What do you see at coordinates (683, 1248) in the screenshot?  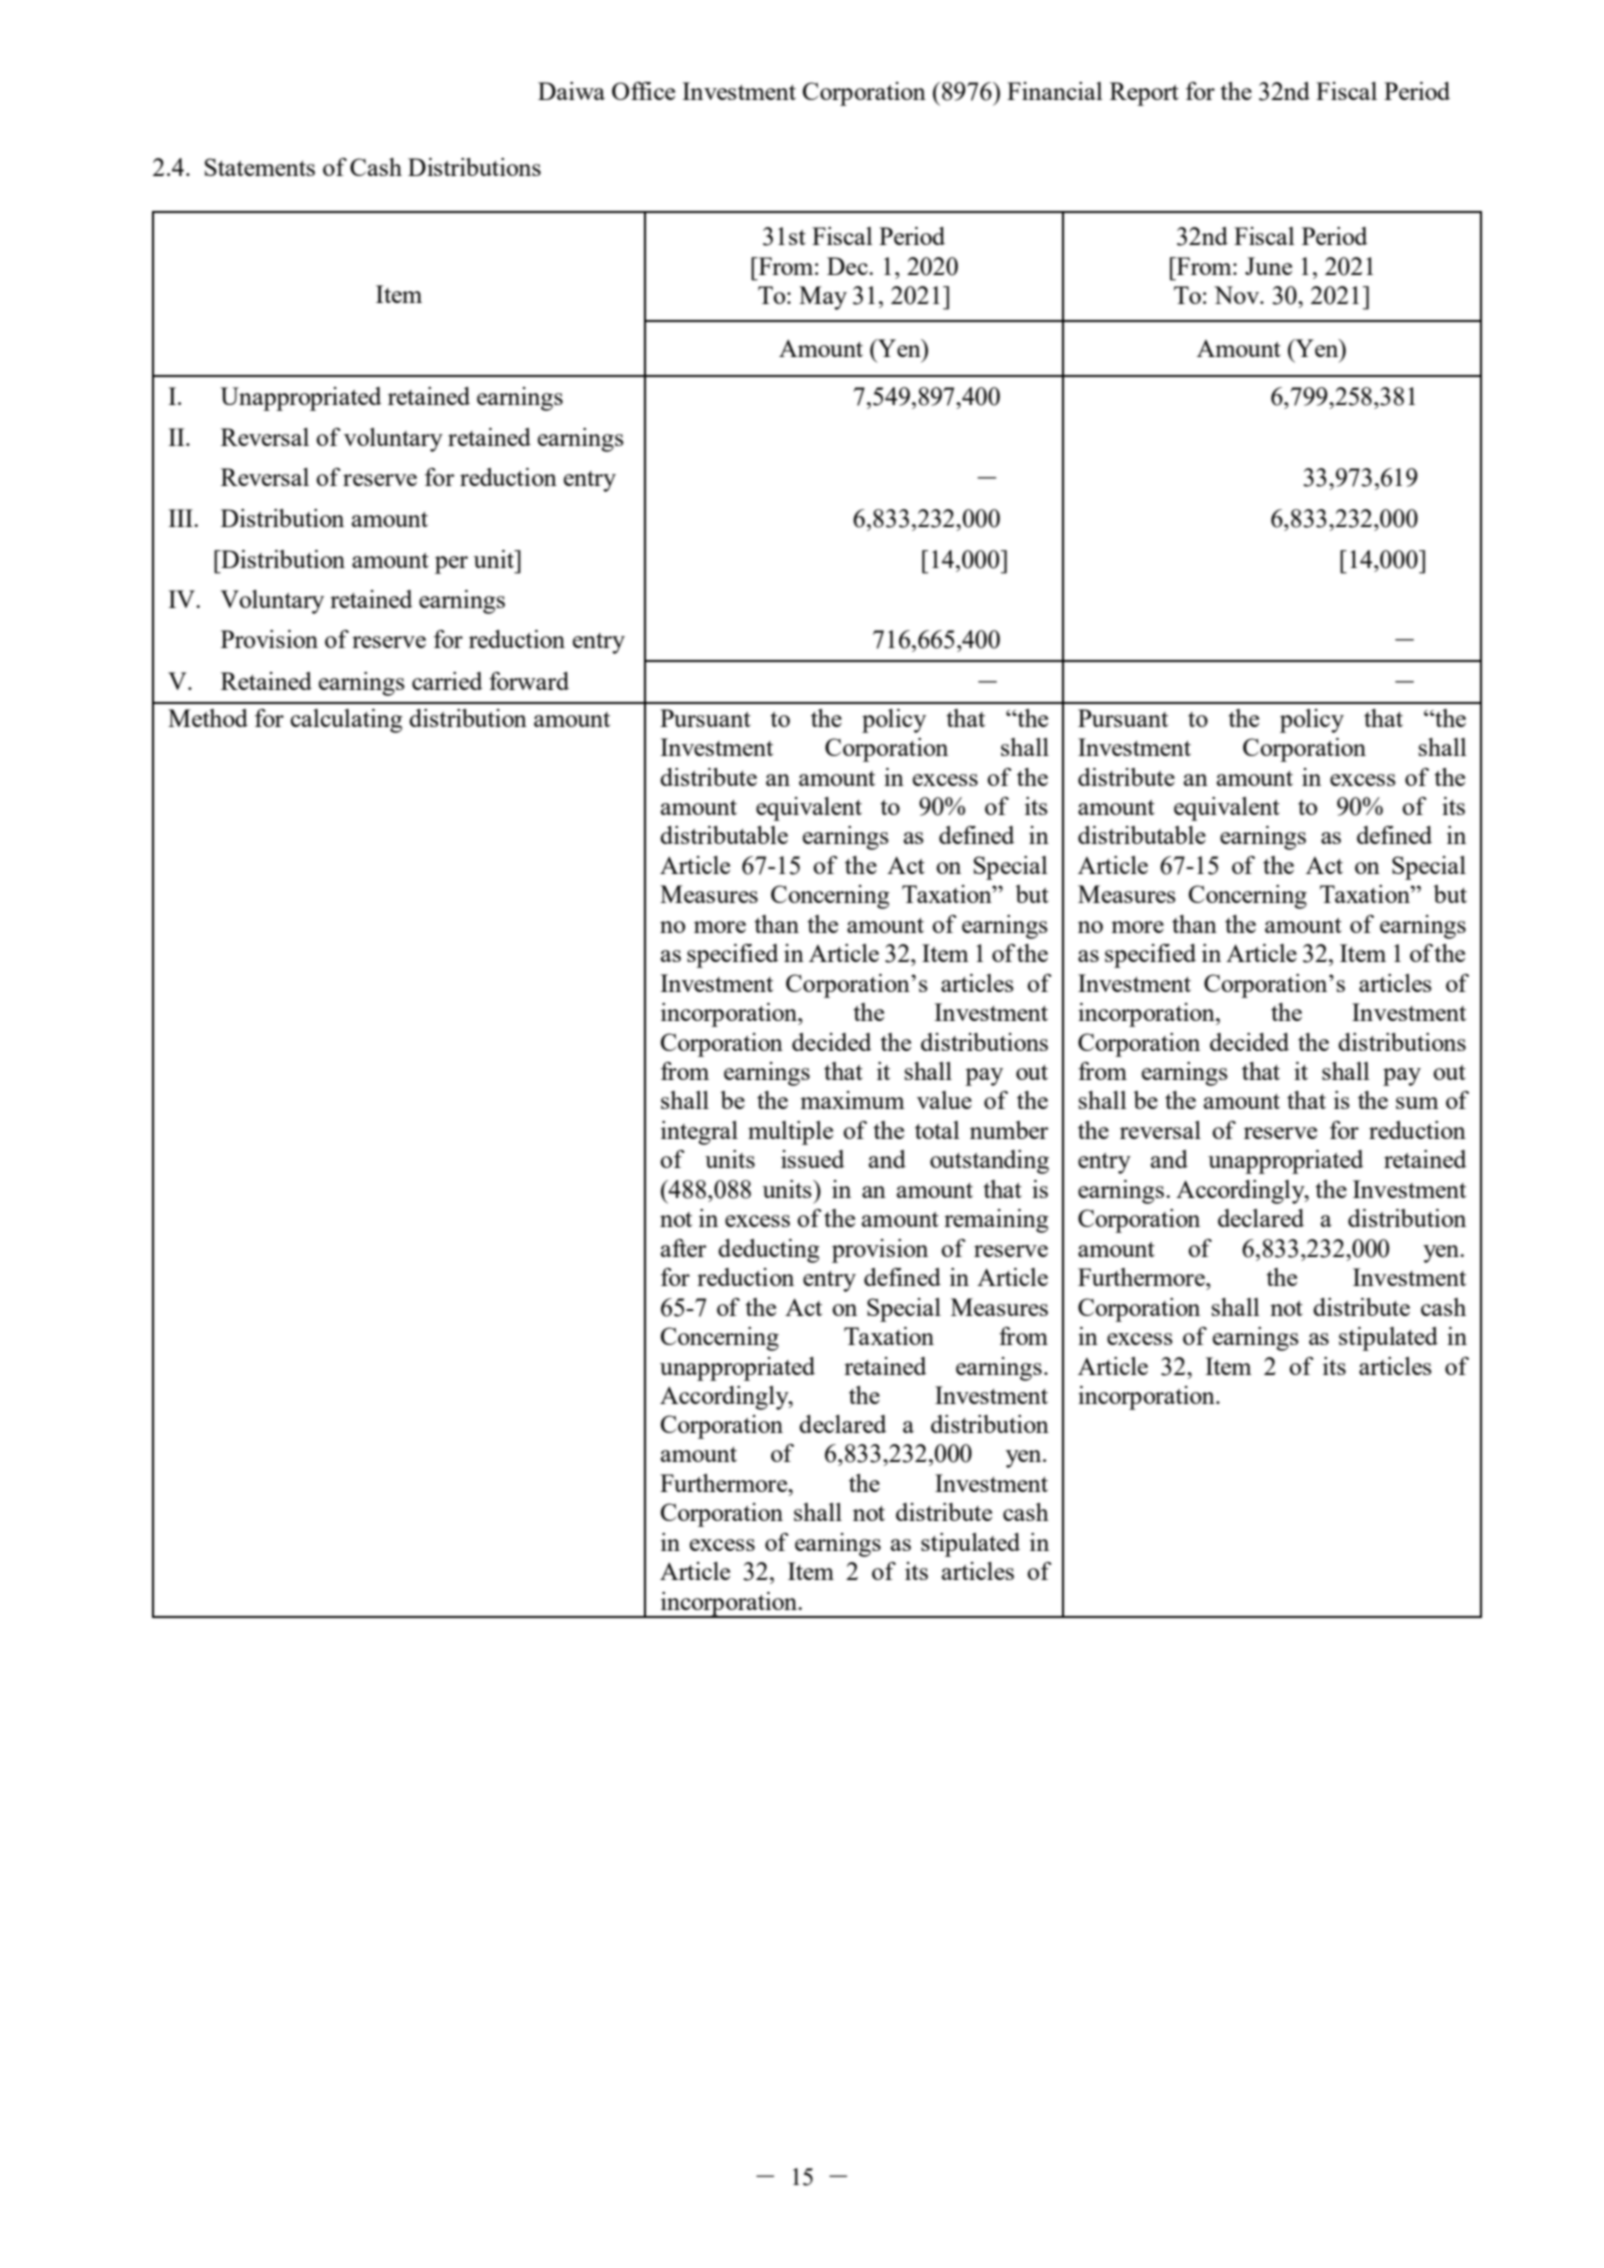 I see `after` at bounding box center [683, 1248].
